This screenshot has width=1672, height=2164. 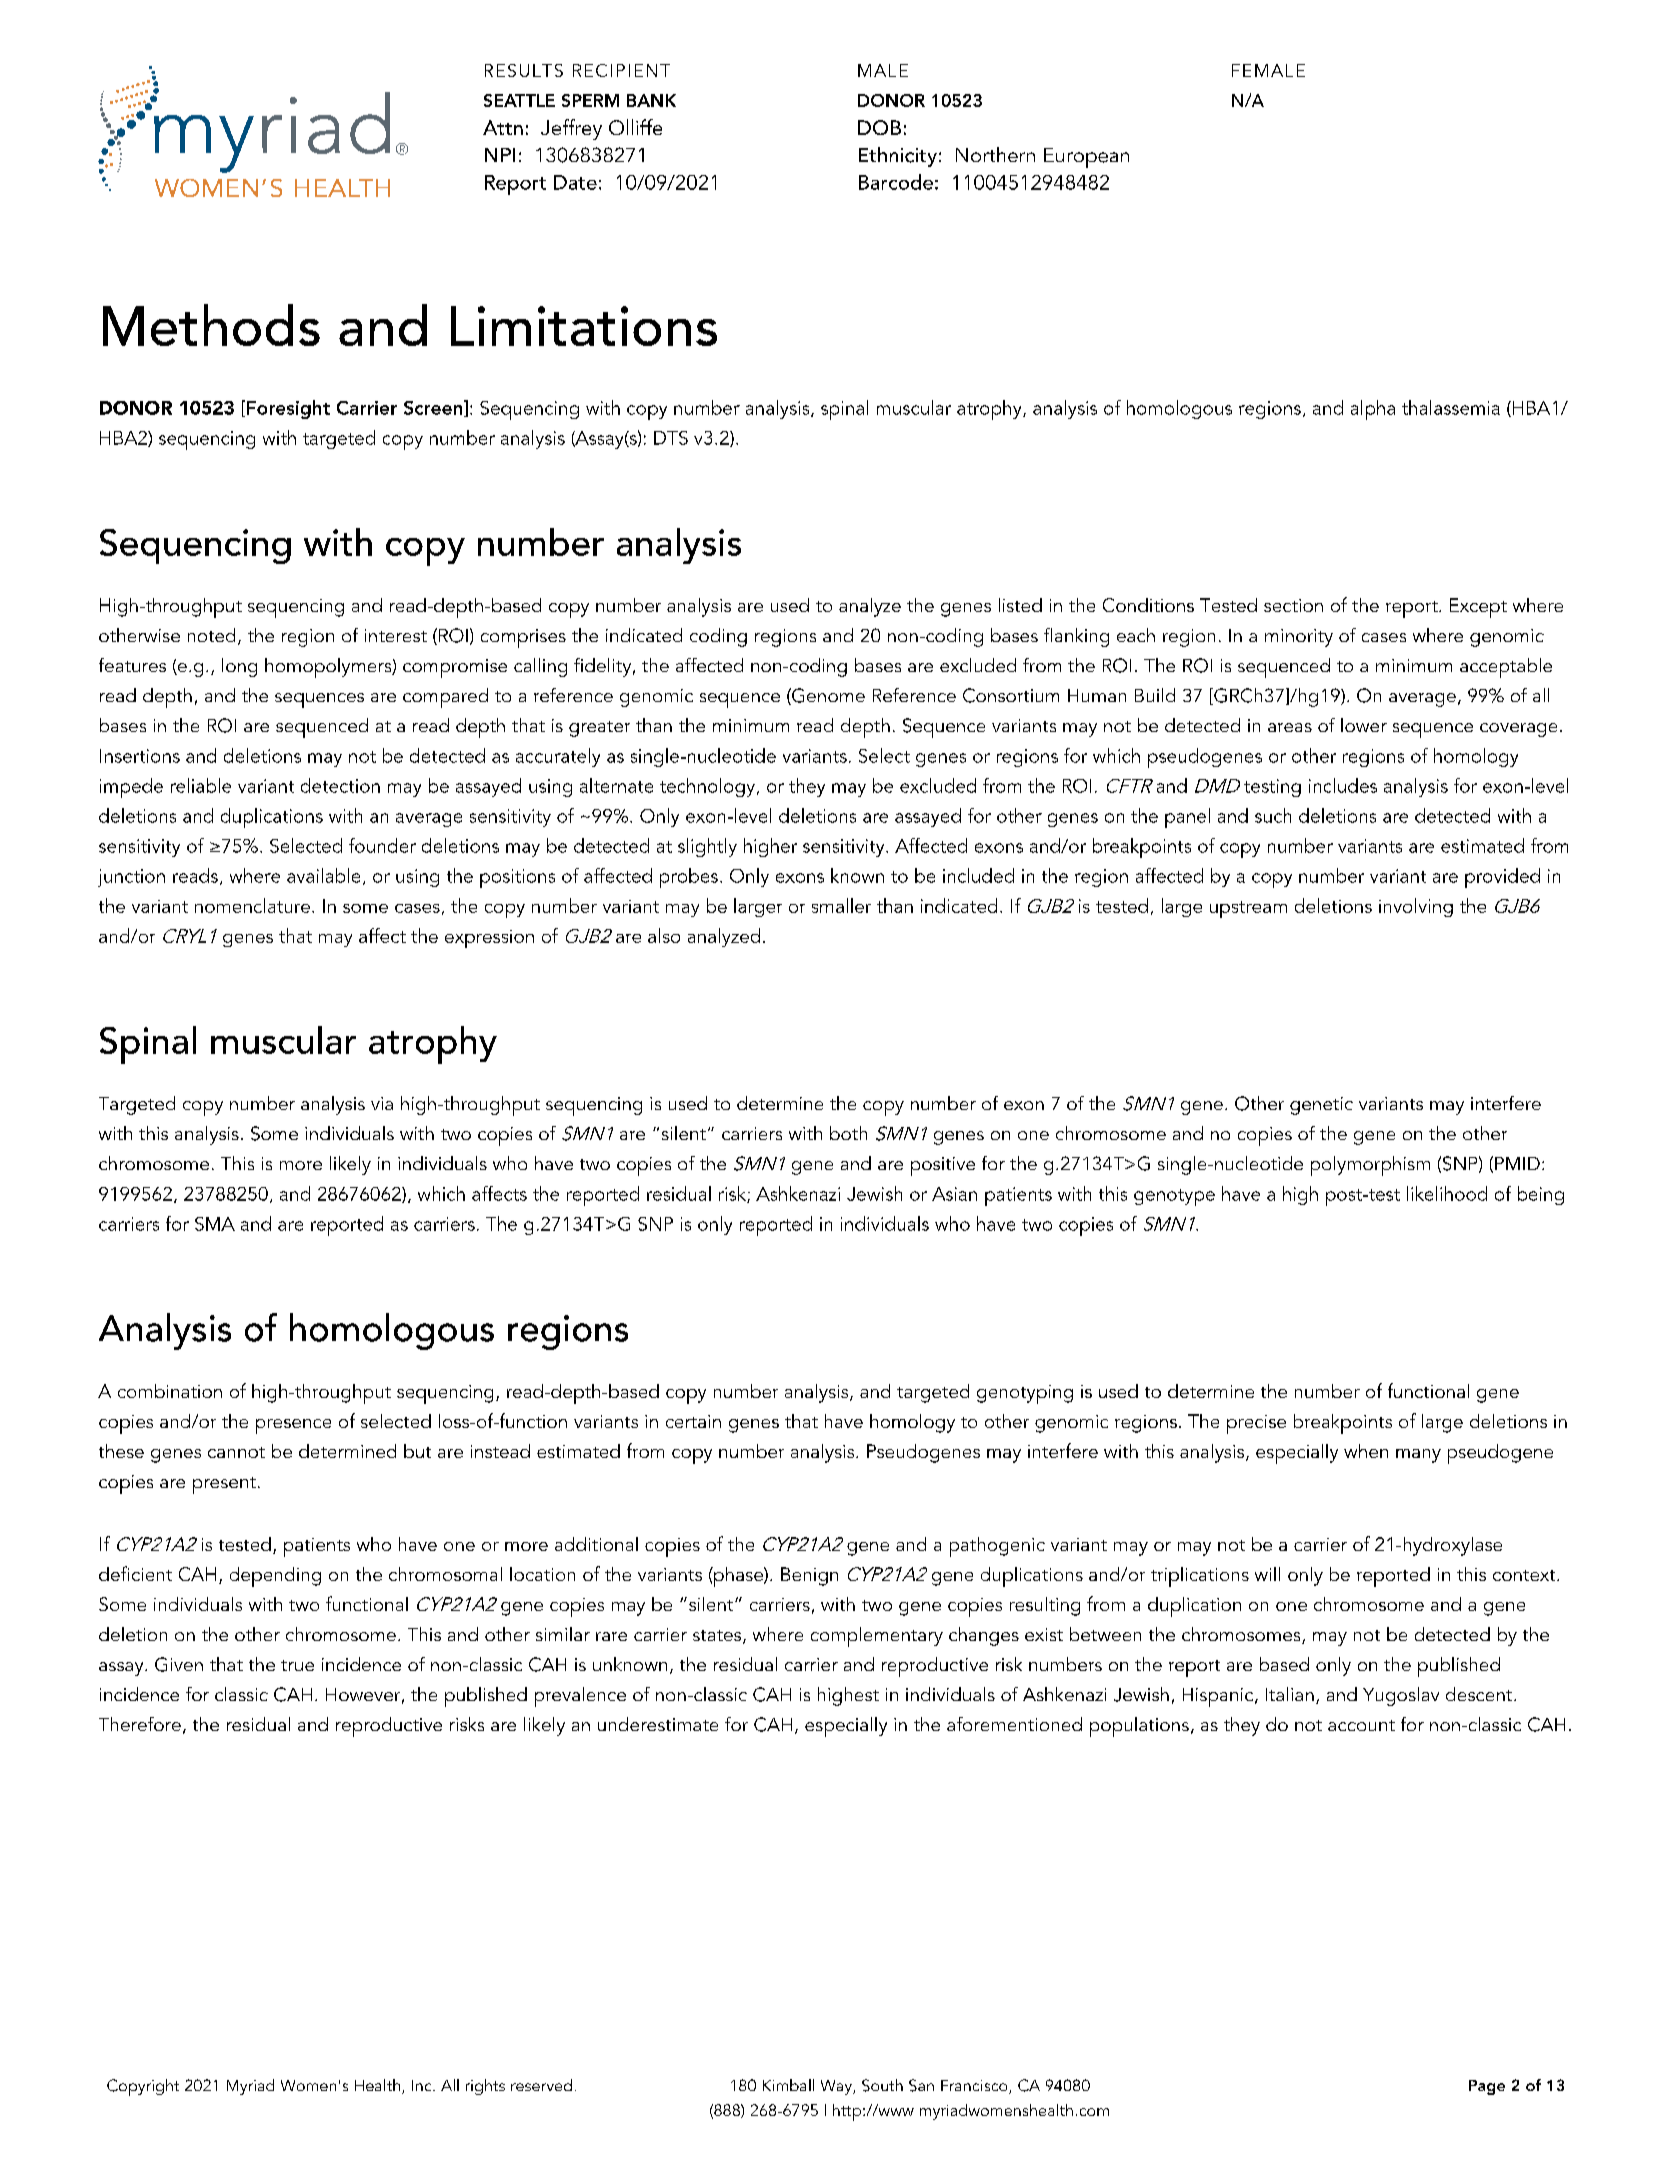 What do you see at coordinates (340, 785) in the screenshot?
I see `detection` at bounding box center [340, 785].
